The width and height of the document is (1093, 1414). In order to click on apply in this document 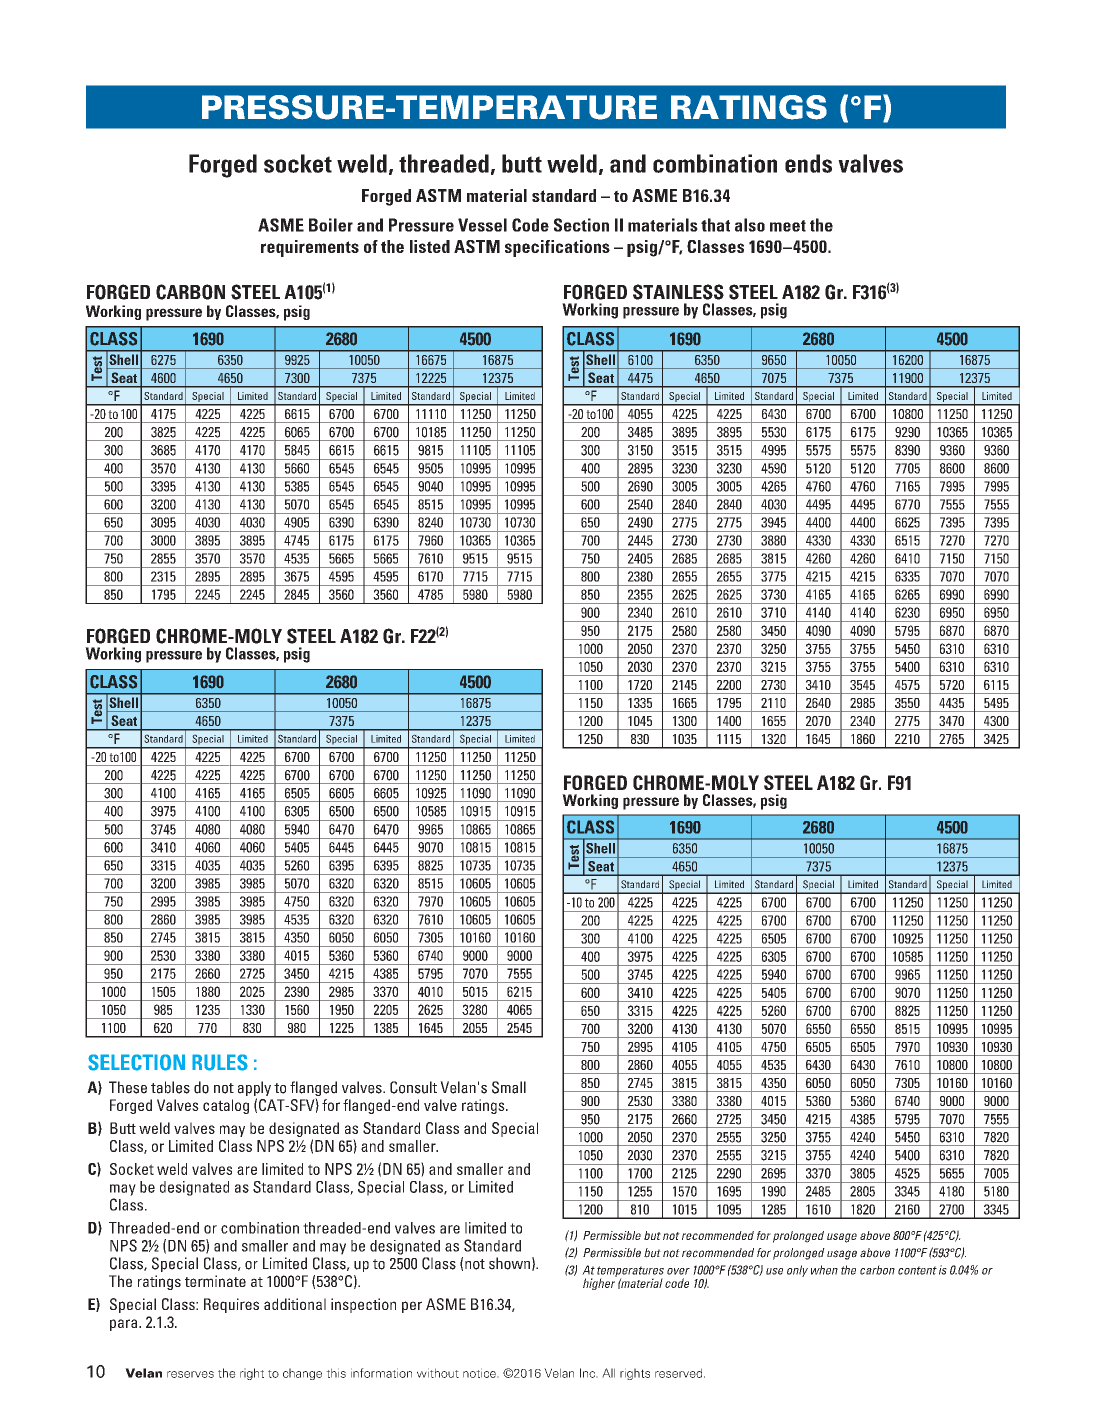, I will do `click(254, 1090)`.
